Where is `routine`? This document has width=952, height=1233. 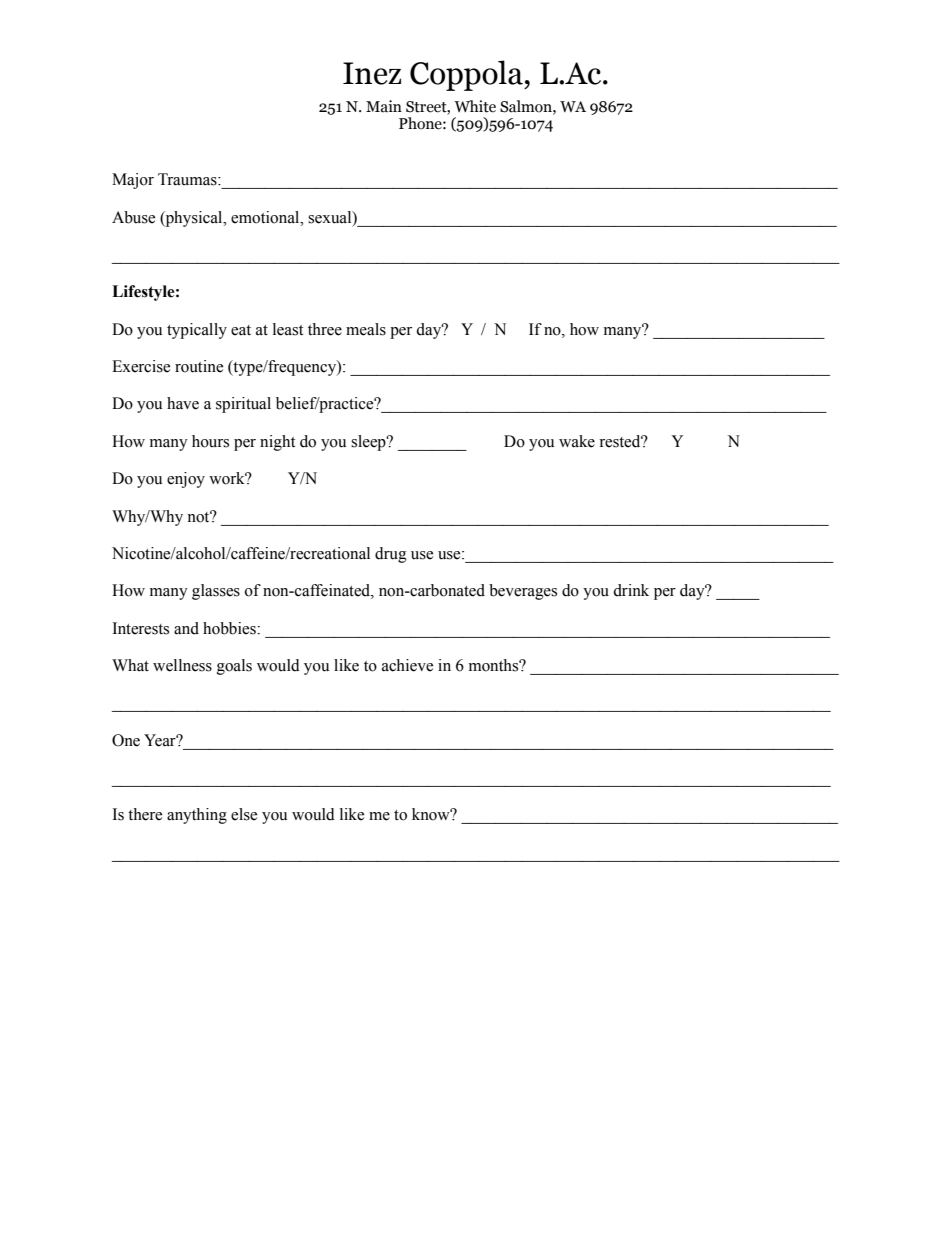
routine is located at coordinates (199, 366).
